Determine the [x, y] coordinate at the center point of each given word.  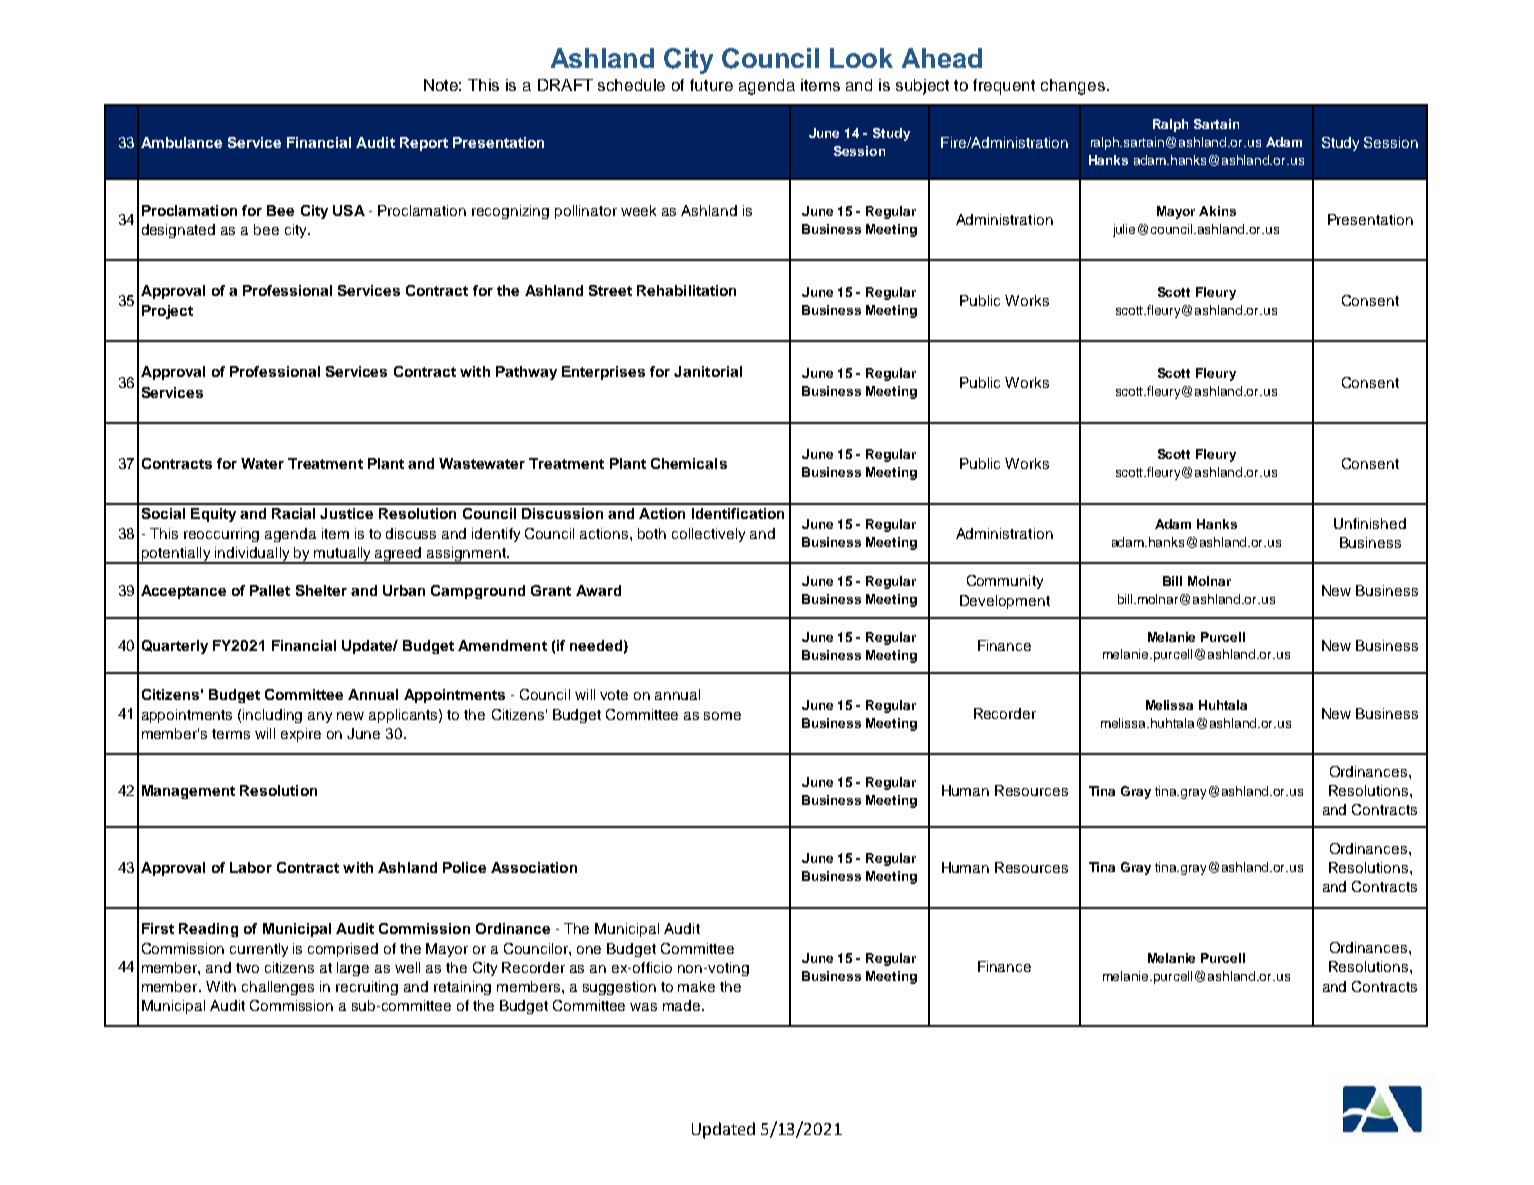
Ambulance [181, 142]
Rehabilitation [686, 290]
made [683, 1005]
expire [301, 735]
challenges [278, 988]
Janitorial [708, 371]
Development [1005, 602]
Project [167, 312]
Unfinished [1370, 523]
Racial [293, 513]
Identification [738, 513]
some [722, 716]
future [711, 85]
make [696, 986]
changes [1074, 87]
